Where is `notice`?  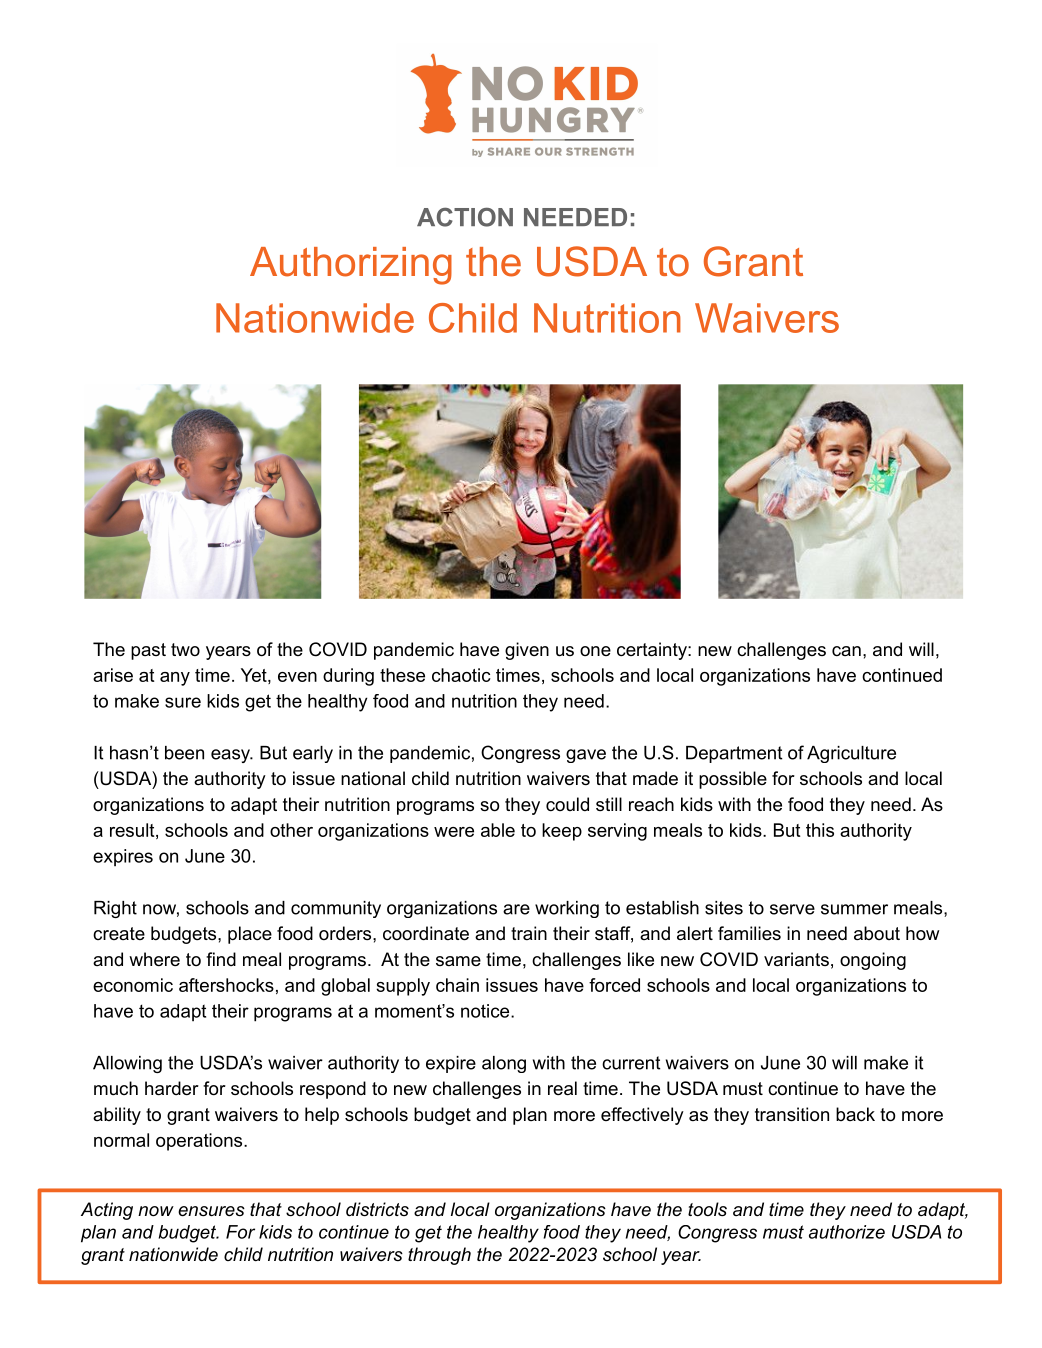 notice is located at coordinates (486, 1011).
